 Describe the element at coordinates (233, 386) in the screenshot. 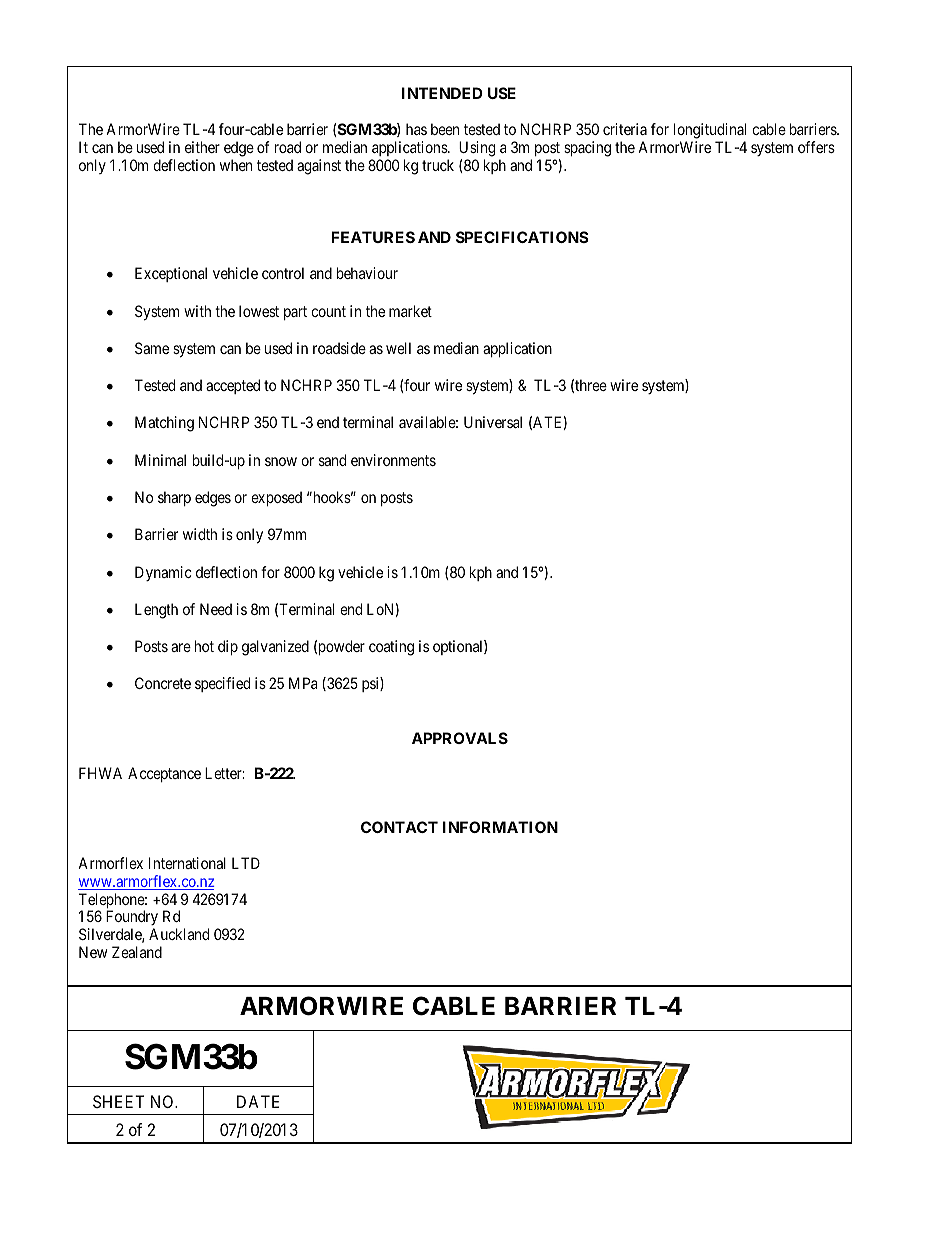

I see `accepted` at that location.
